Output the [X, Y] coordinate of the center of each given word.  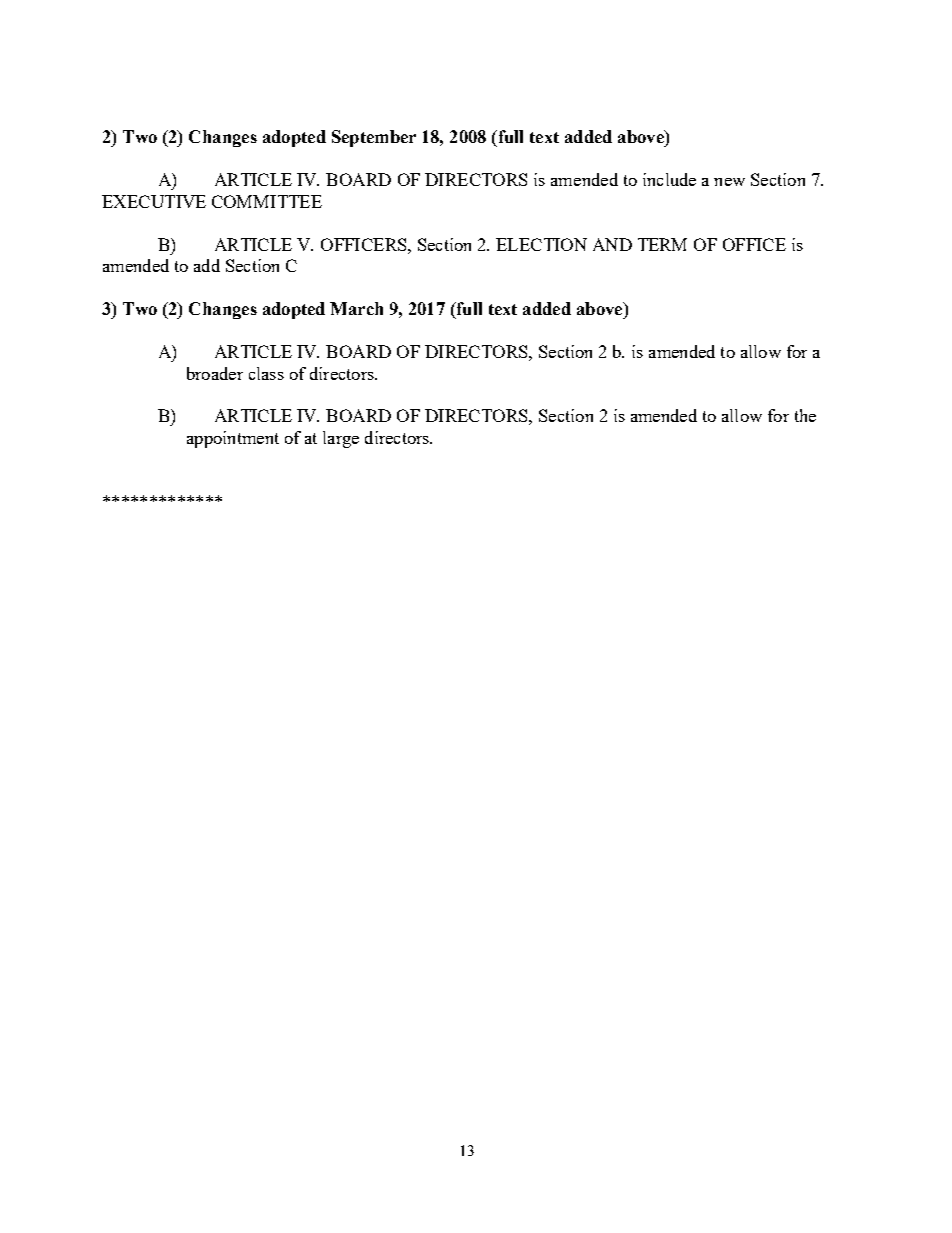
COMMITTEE [267, 201]
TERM [662, 244]
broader [215, 373]
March [356, 308]
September [374, 138]
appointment [233, 439]
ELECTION [541, 244]
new [729, 182]
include [669, 179]
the [805, 415]
